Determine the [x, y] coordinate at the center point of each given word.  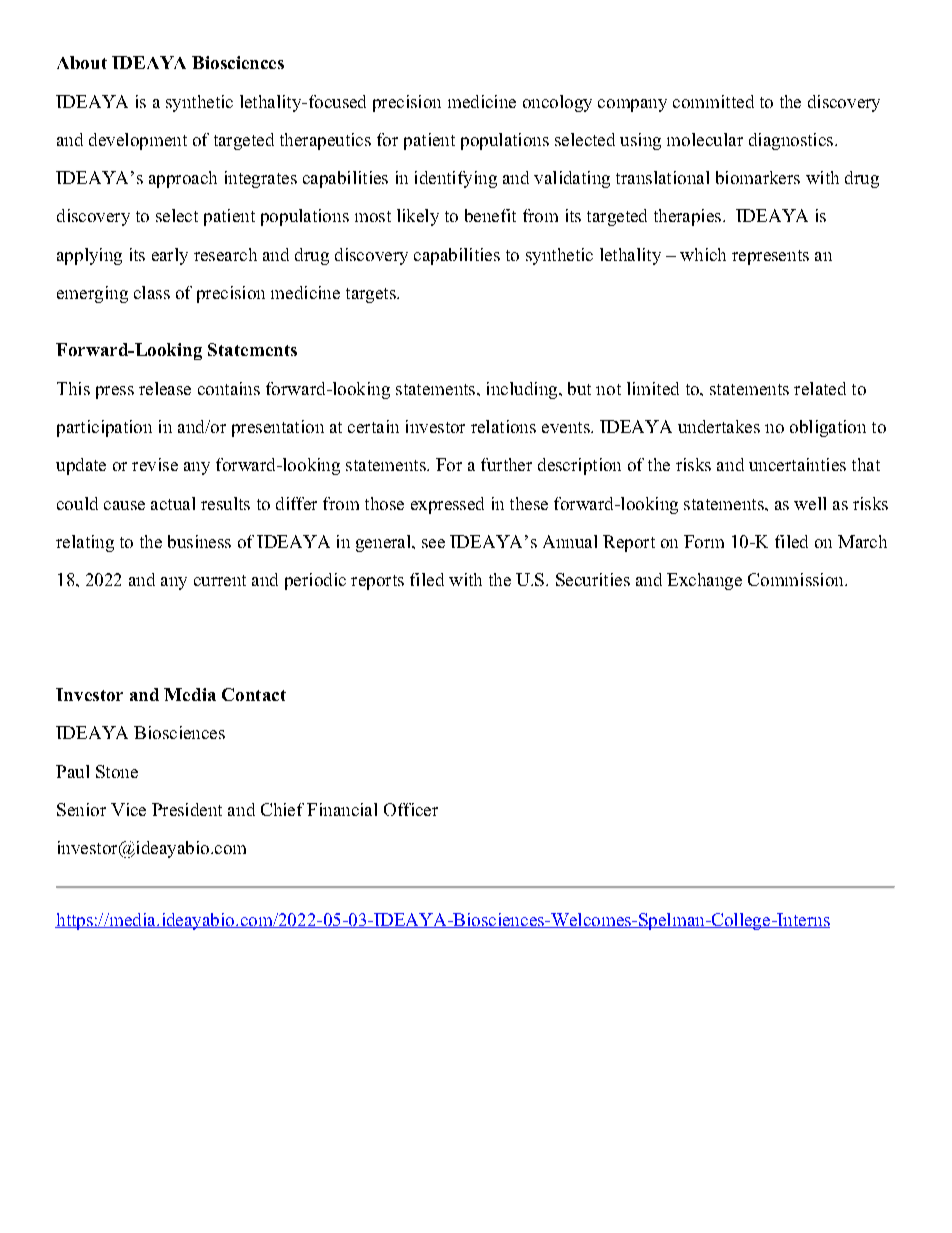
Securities [593, 579]
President [187, 809]
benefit [490, 215]
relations [503, 426]
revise [155, 464]
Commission [797, 579]
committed [713, 101]
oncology [557, 103]
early [170, 256]
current [220, 580]
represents [770, 257]
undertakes [719, 426]
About [82, 62]
